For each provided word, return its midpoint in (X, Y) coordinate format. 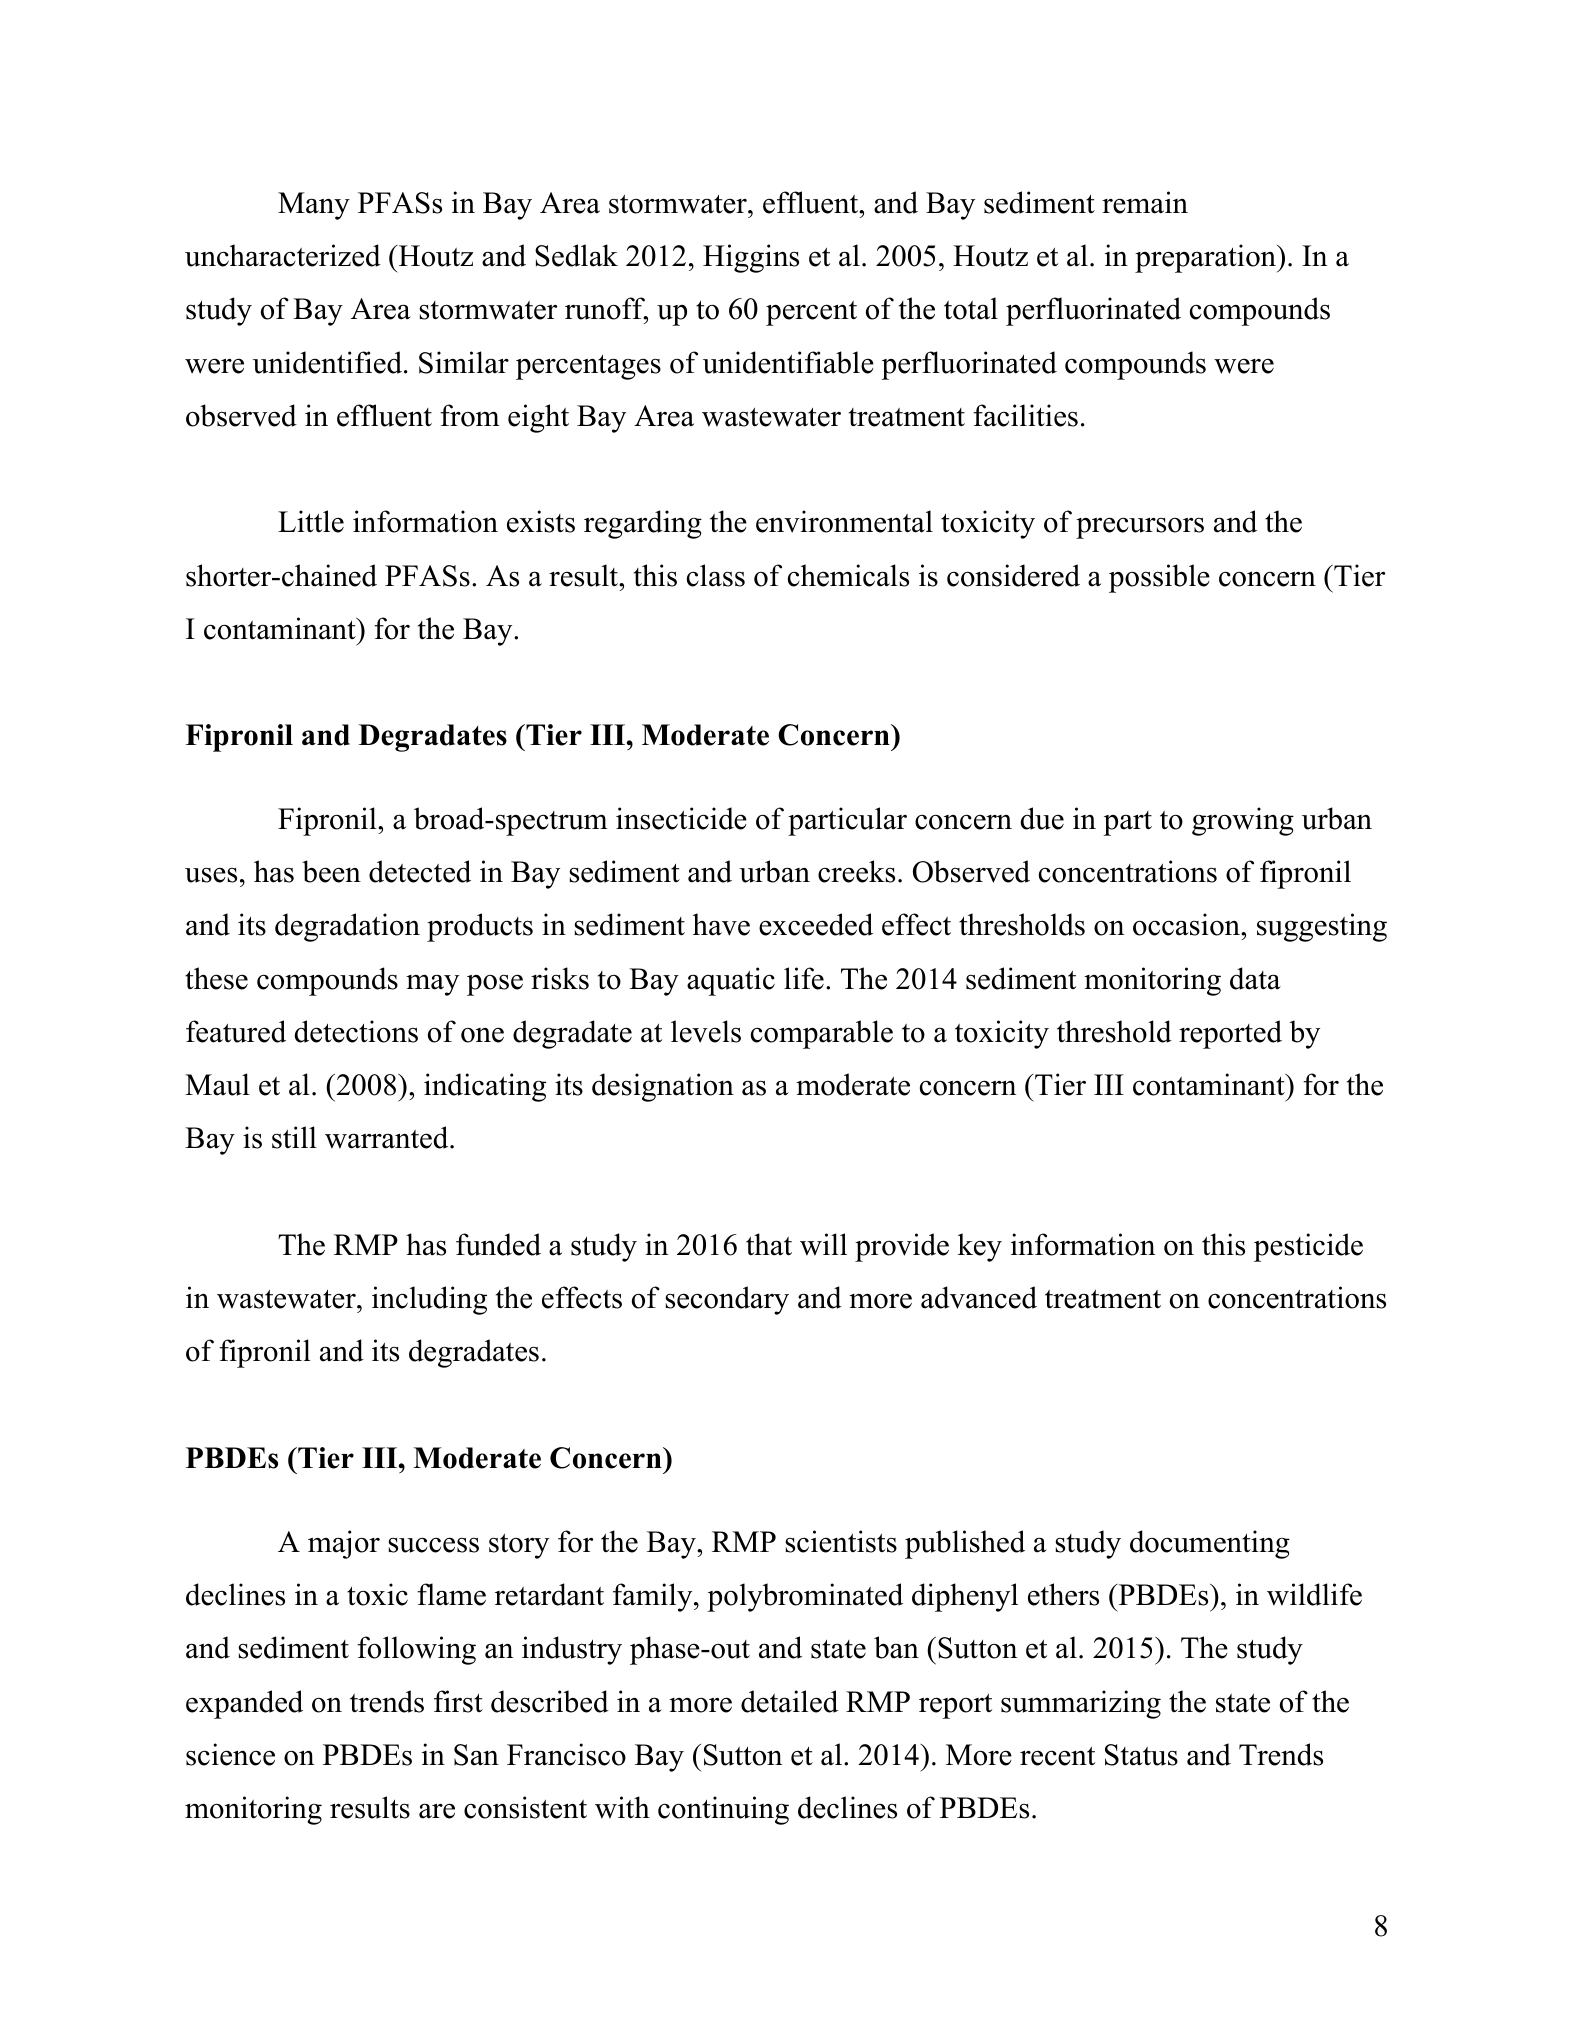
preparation (1206, 258)
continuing (723, 1810)
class (716, 575)
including (429, 1300)
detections (356, 1031)
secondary (727, 1300)
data (1255, 978)
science (230, 1754)
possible (1159, 578)
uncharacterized (283, 255)
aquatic (731, 981)
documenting (1210, 1544)
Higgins (751, 258)
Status (1141, 1755)
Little (311, 521)
